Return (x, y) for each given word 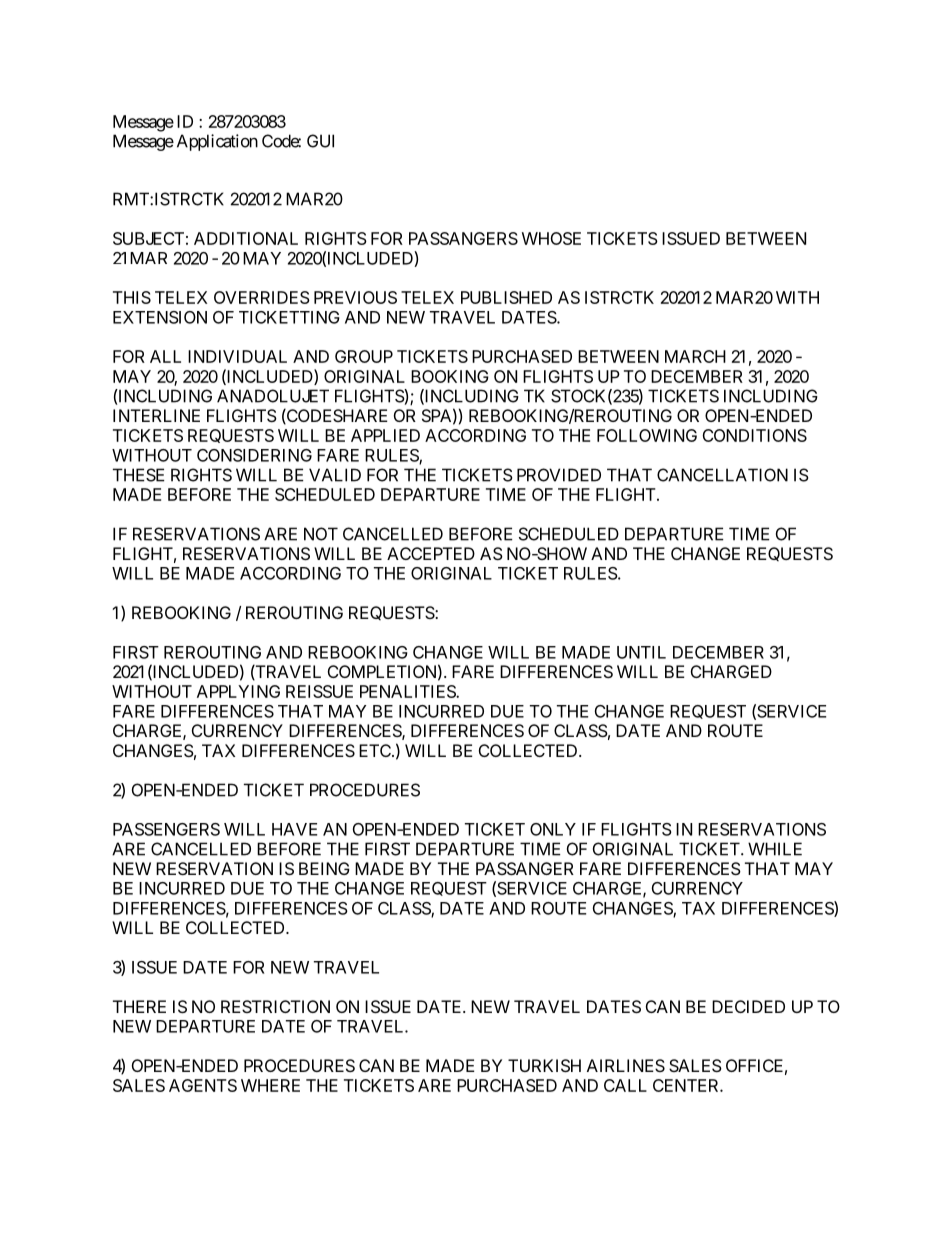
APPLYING (238, 691)
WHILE (775, 849)
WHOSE (551, 238)
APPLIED (385, 435)
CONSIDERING (254, 455)
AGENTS (203, 1085)
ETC (376, 750)
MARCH (695, 356)
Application (217, 142)
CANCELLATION (722, 475)
